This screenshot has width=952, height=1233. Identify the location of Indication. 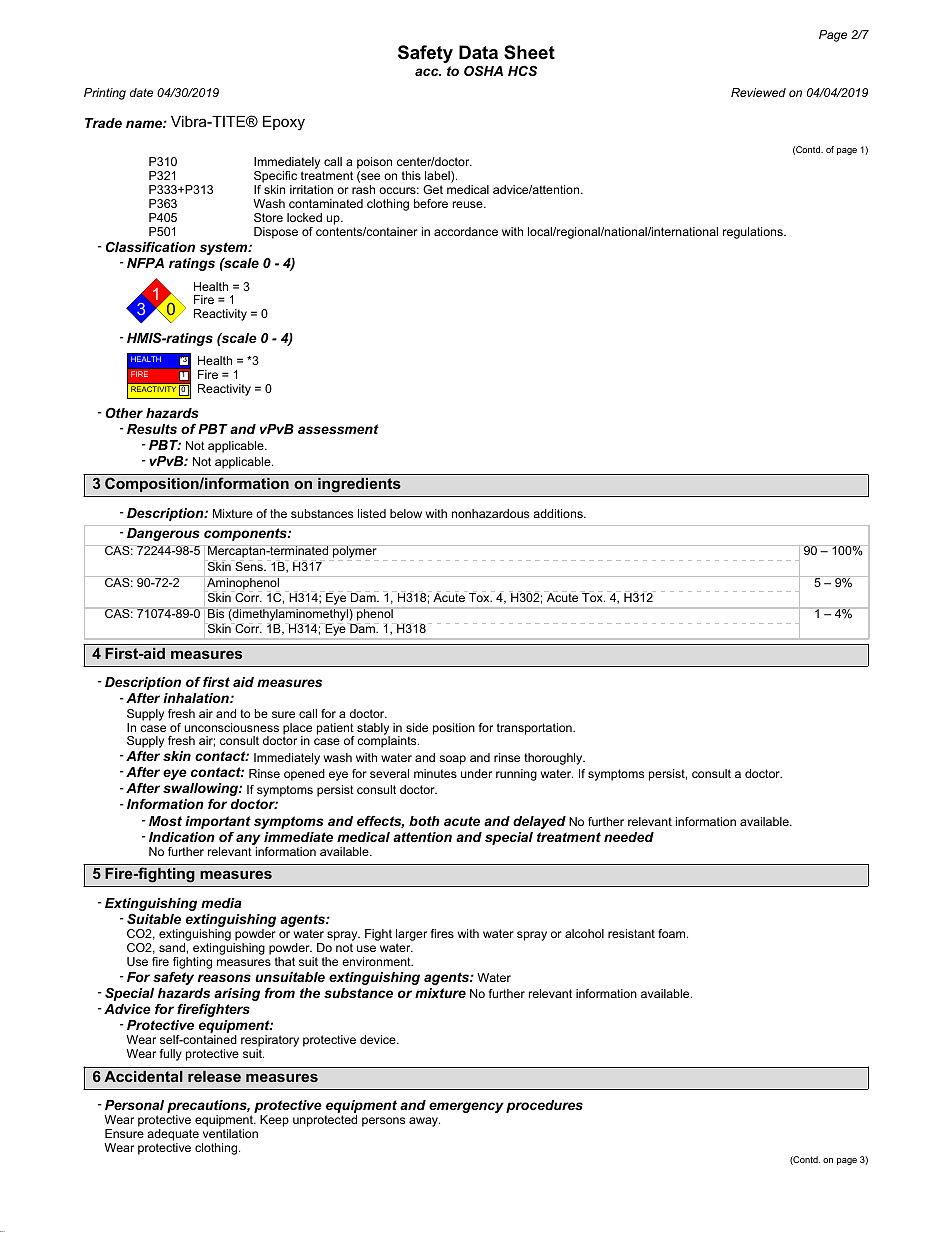
(182, 837).
